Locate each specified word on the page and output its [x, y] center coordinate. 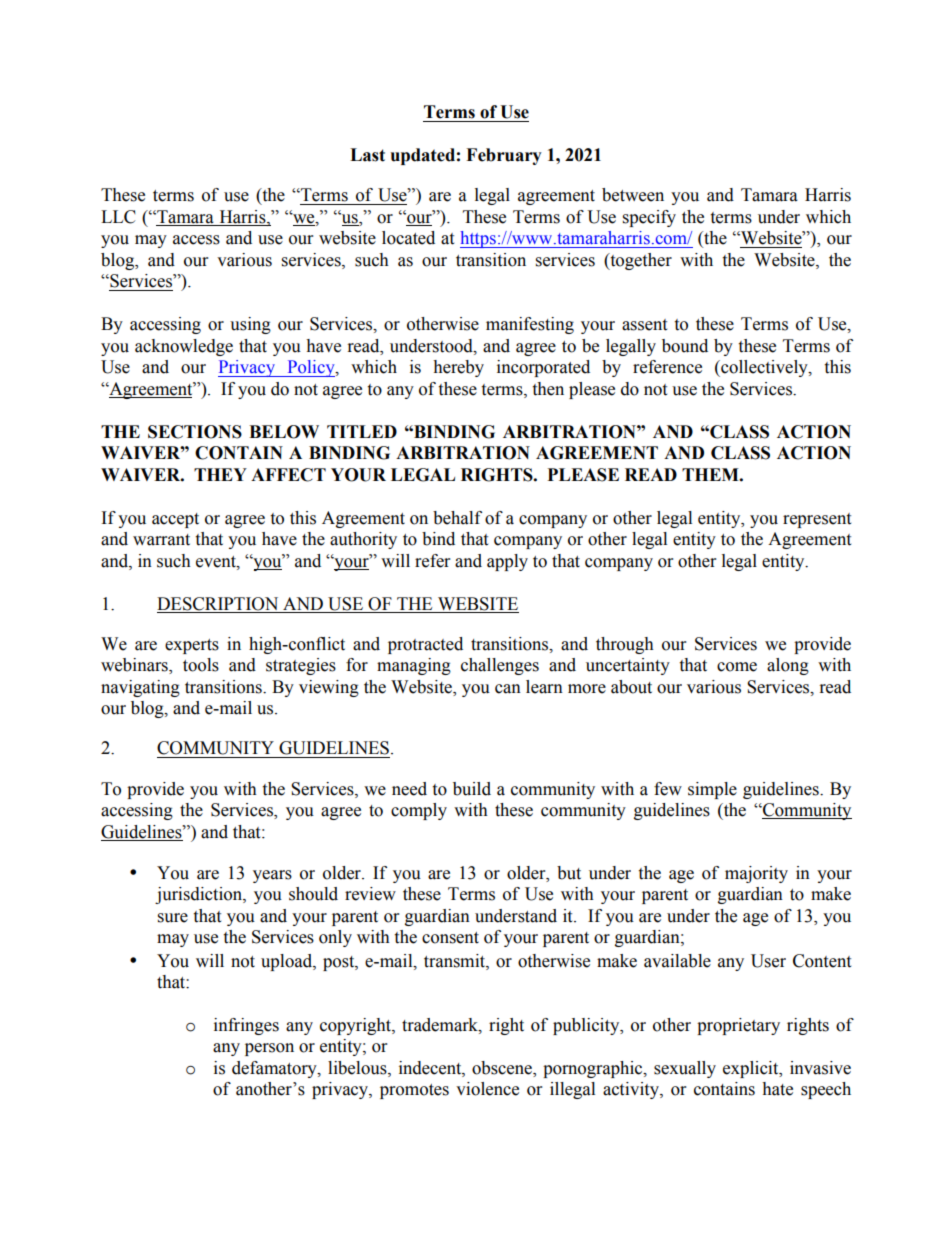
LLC [118, 217]
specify [649, 218]
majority [756, 874]
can [508, 689]
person [269, 1049]
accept [175, 520]
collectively [764, 368]
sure [173, 918]
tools [201, 665]
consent [450, 938]
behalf [457, 518]
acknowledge [184, 347]
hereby [458, 368]
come [737, 667]
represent [817, 520]
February [504, 156]
